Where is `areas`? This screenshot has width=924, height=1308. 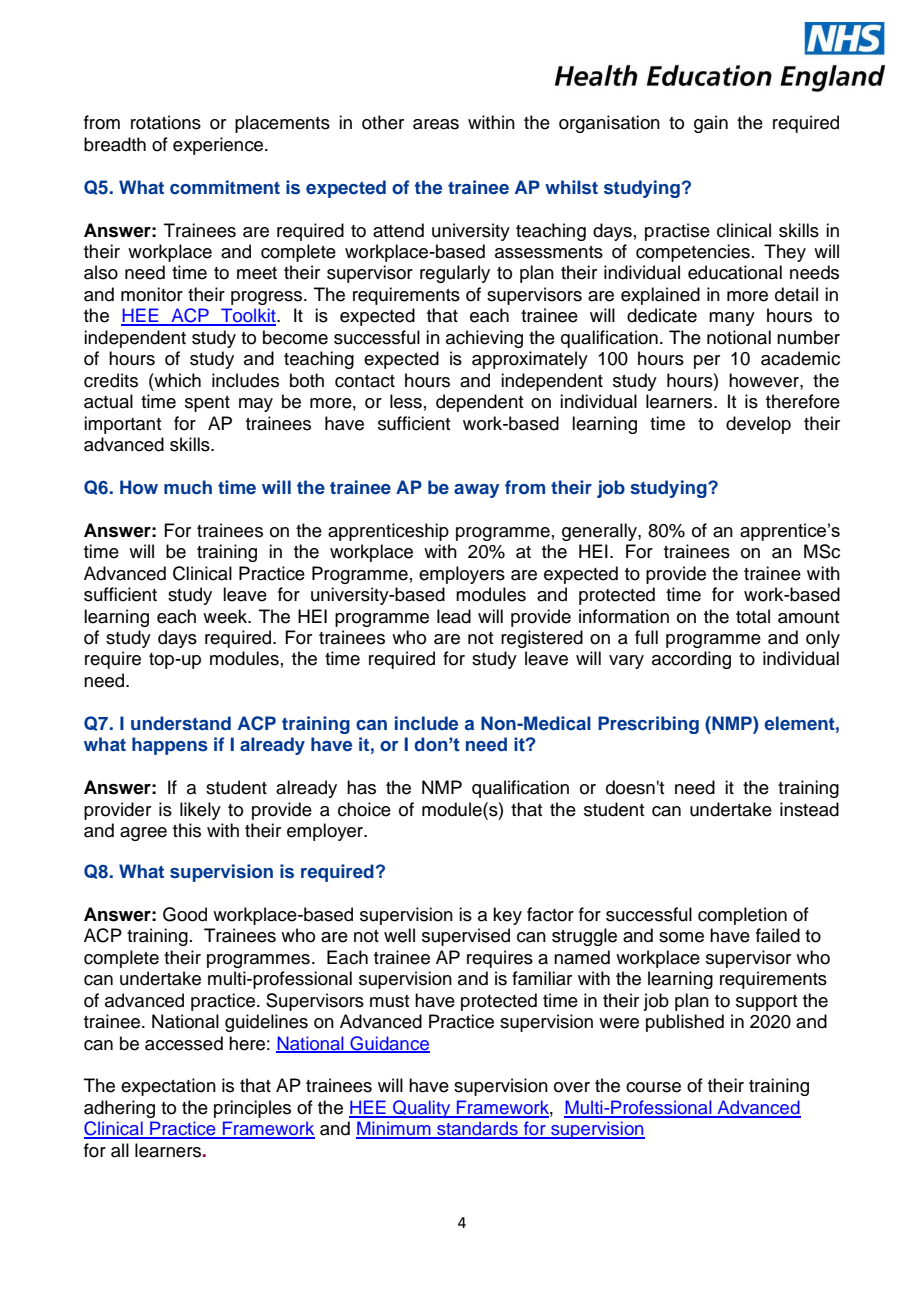 areas is located at coordinates (436, 124).
